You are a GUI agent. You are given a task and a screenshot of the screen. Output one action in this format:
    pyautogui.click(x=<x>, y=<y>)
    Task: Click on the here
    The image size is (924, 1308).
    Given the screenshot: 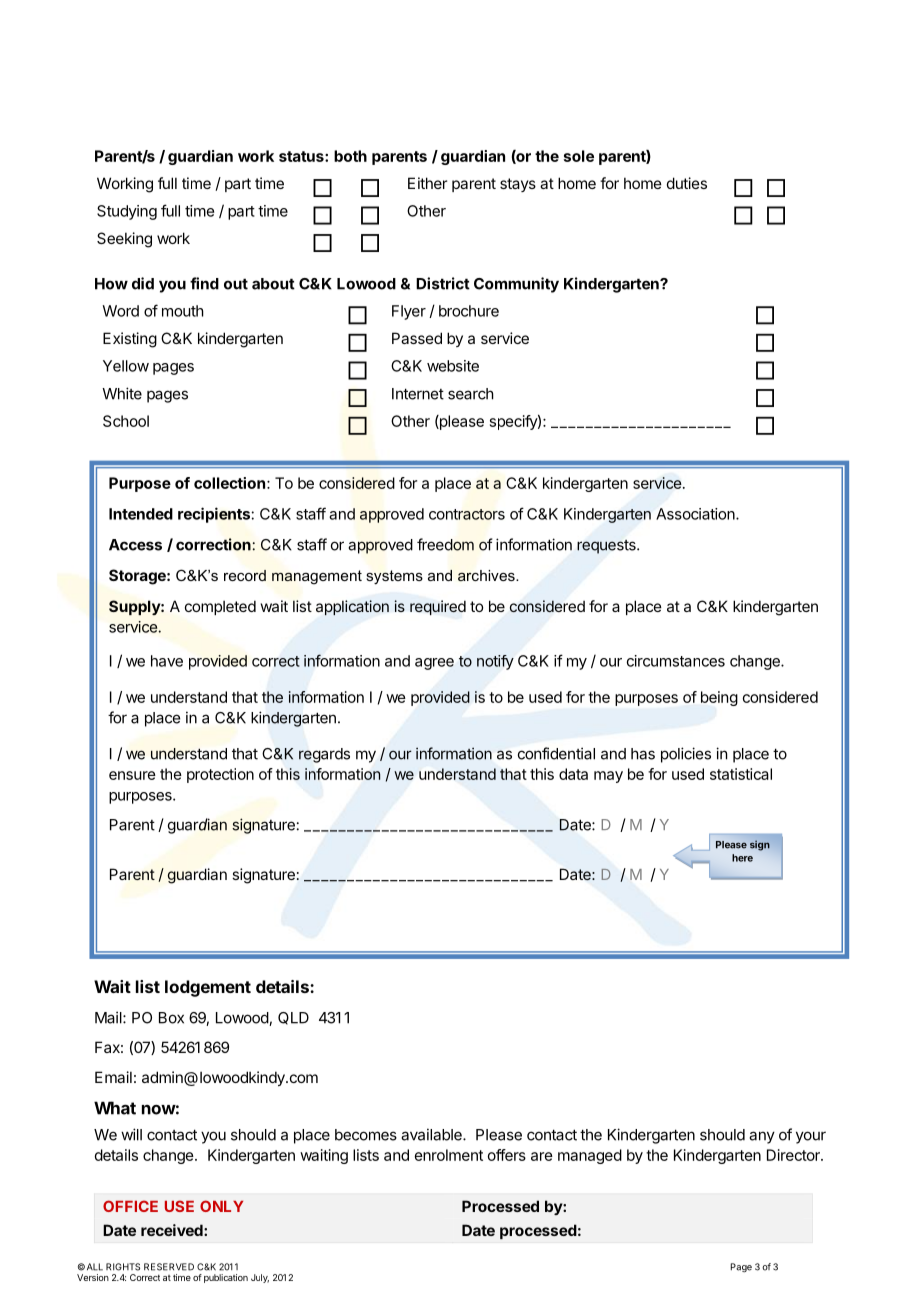 What is the action you would take?
    pyautogui.click(x=742, y=858)
